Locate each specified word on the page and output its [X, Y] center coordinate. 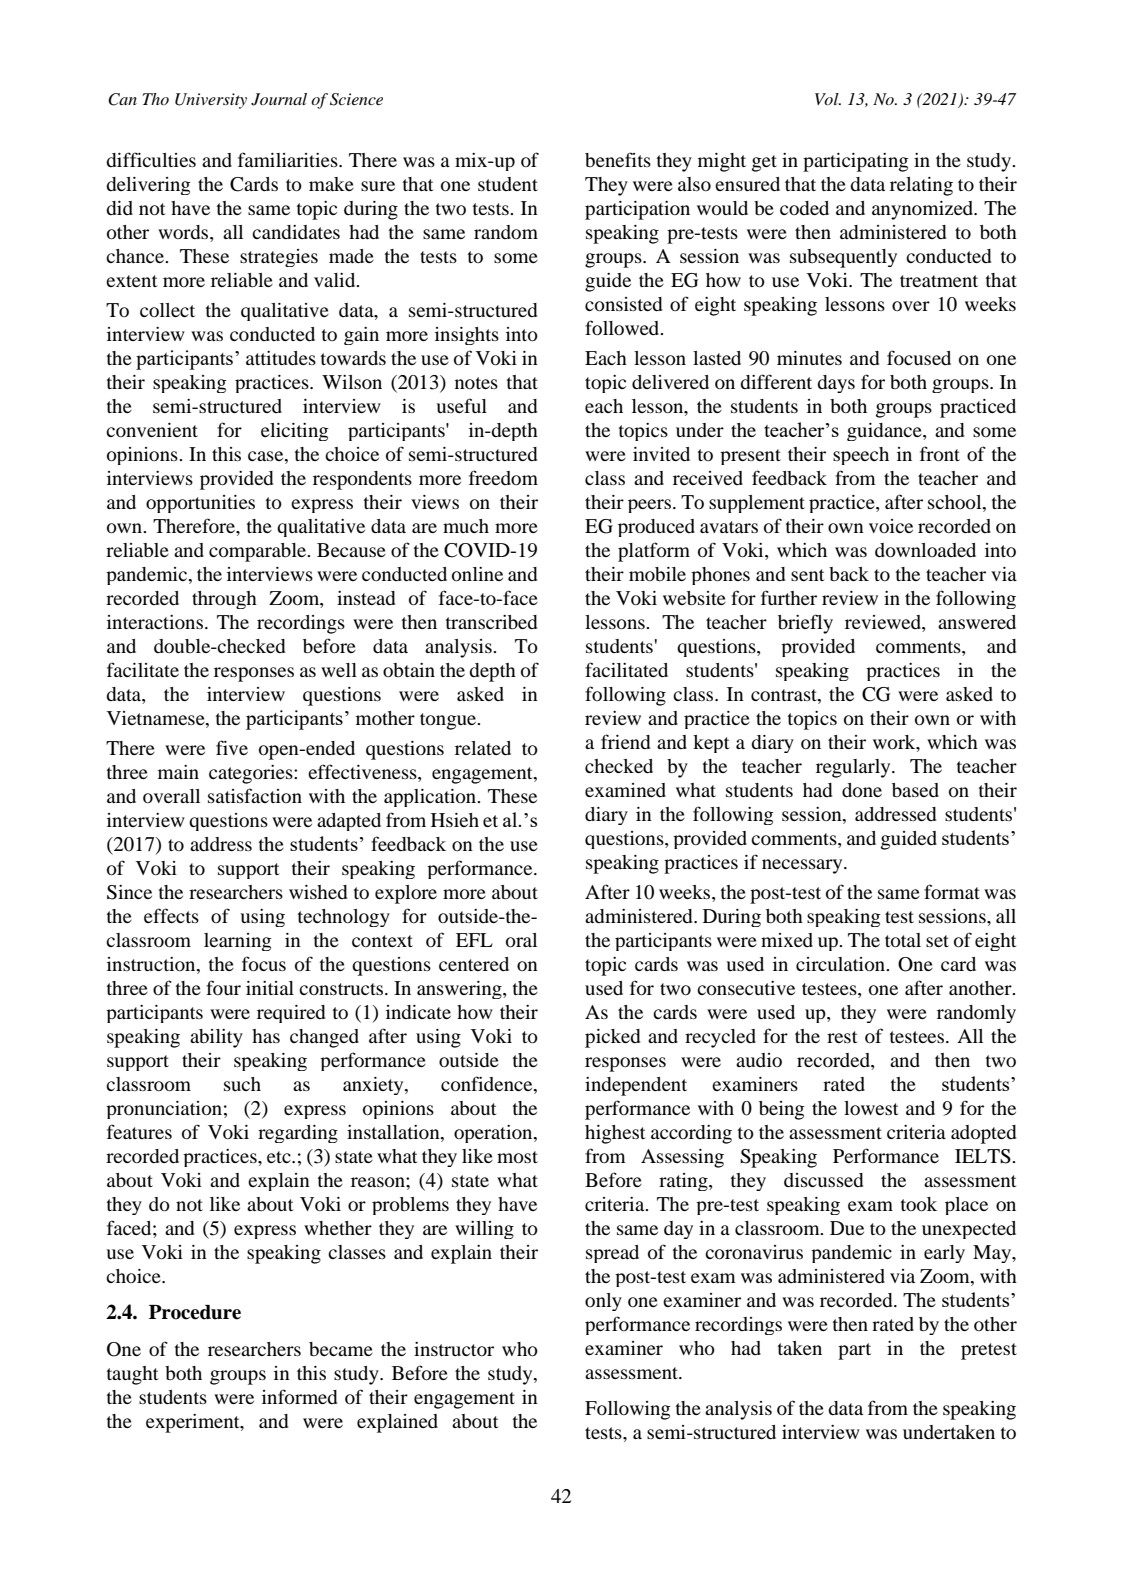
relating [921, 186]
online [477, 574]
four [223, 987]
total [903, 940]
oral [521, 940]
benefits [618, 159]
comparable [259, 552]
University [211, 101]
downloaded [925, 550]
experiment [194, 1423]
